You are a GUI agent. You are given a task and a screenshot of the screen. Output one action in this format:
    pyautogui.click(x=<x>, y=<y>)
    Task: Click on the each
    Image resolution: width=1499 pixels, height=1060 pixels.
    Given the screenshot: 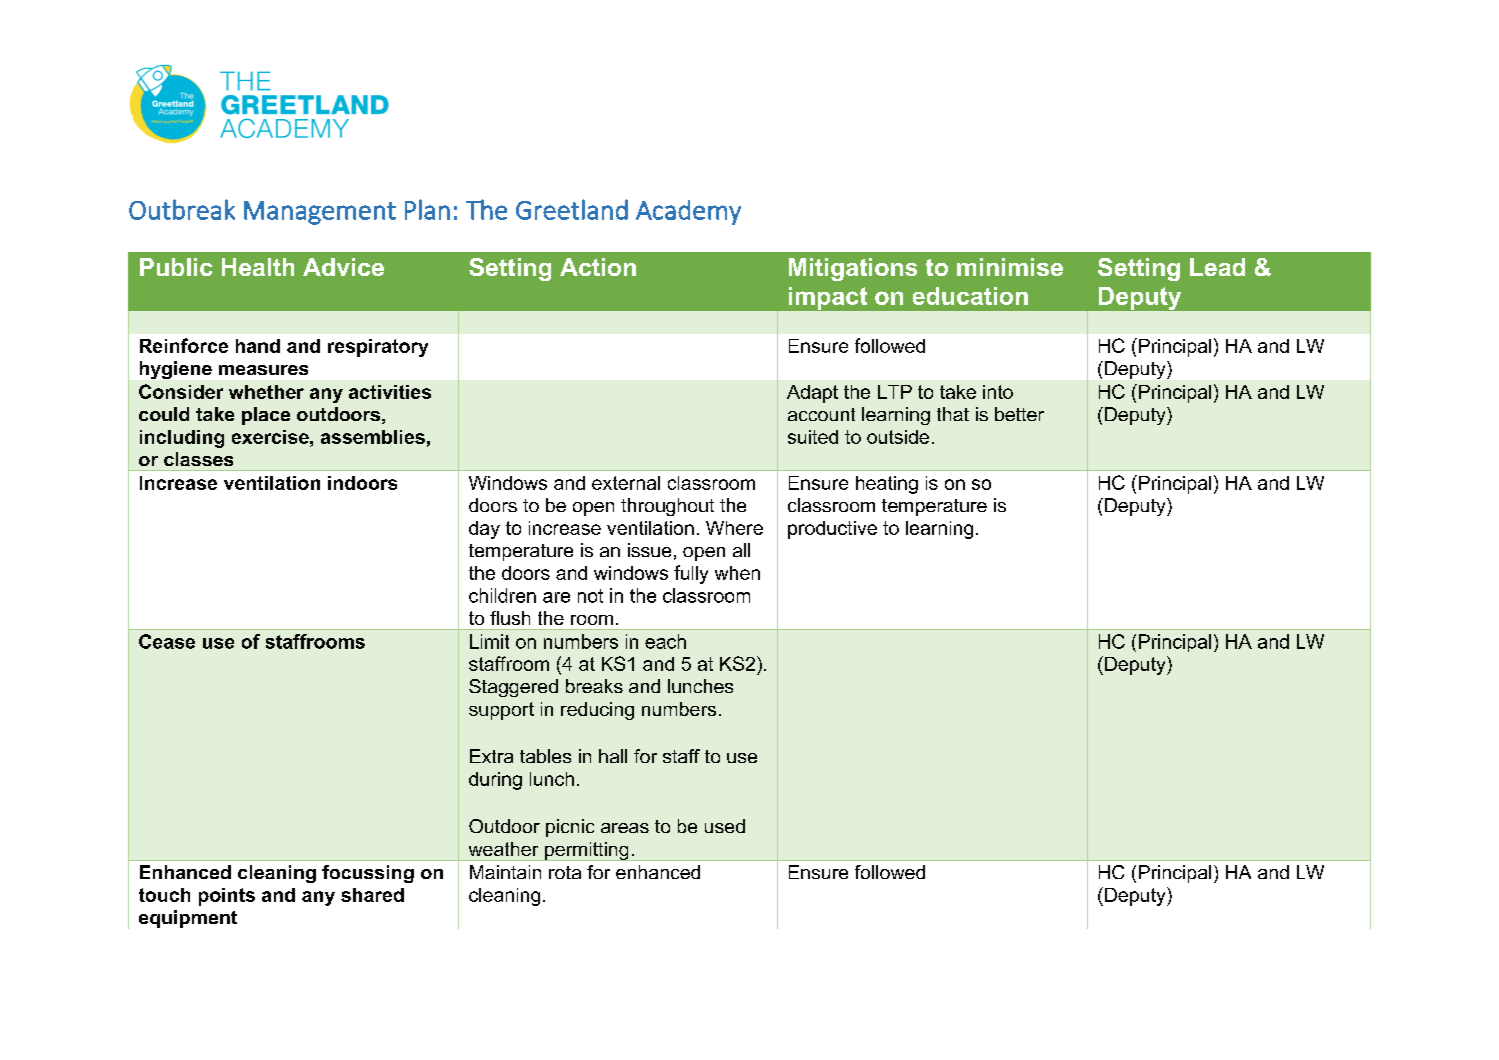 What is the action you would take?
    pyautogui.click(x=665, y=641)
